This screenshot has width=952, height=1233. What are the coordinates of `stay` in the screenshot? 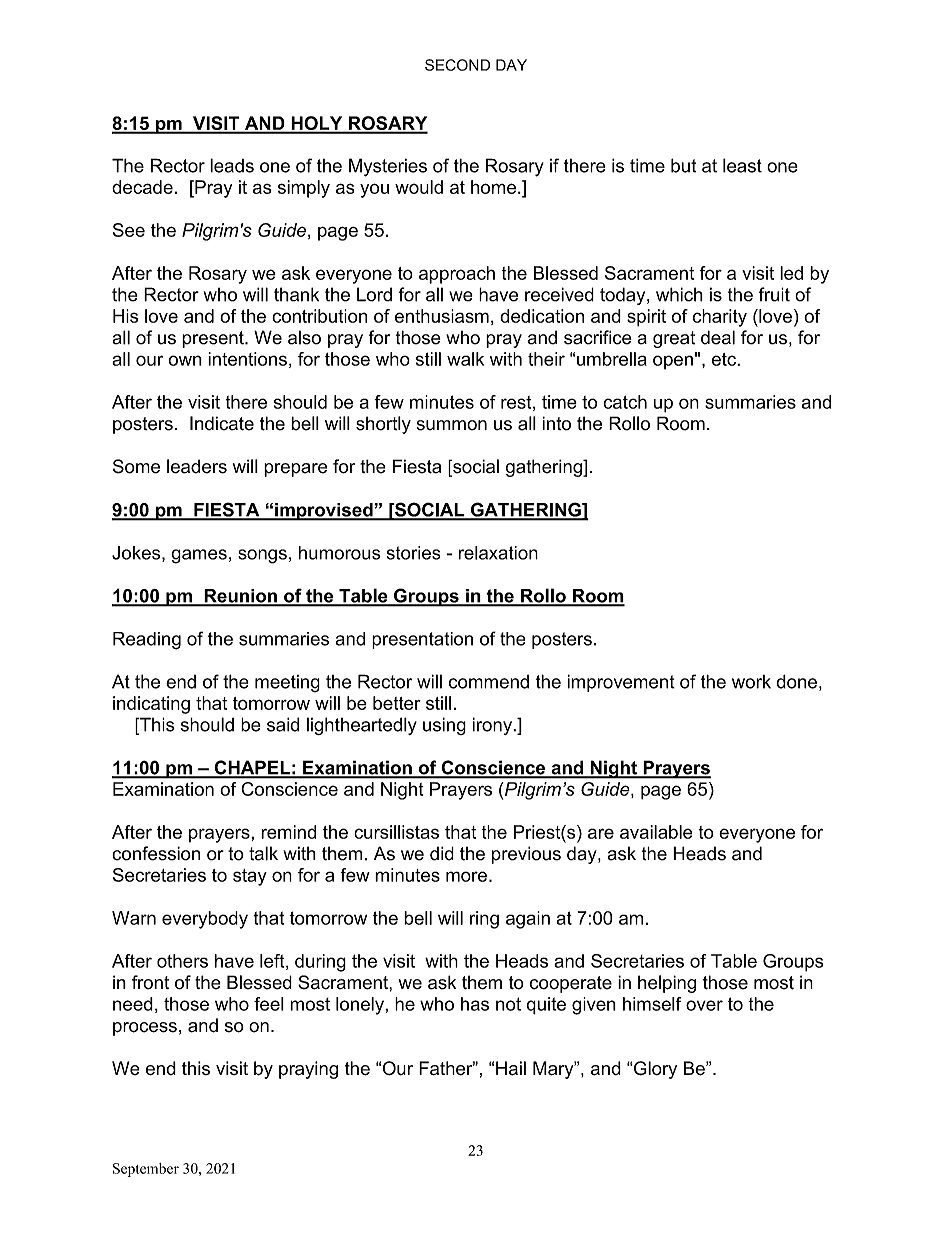 It's located at (250, 877).
